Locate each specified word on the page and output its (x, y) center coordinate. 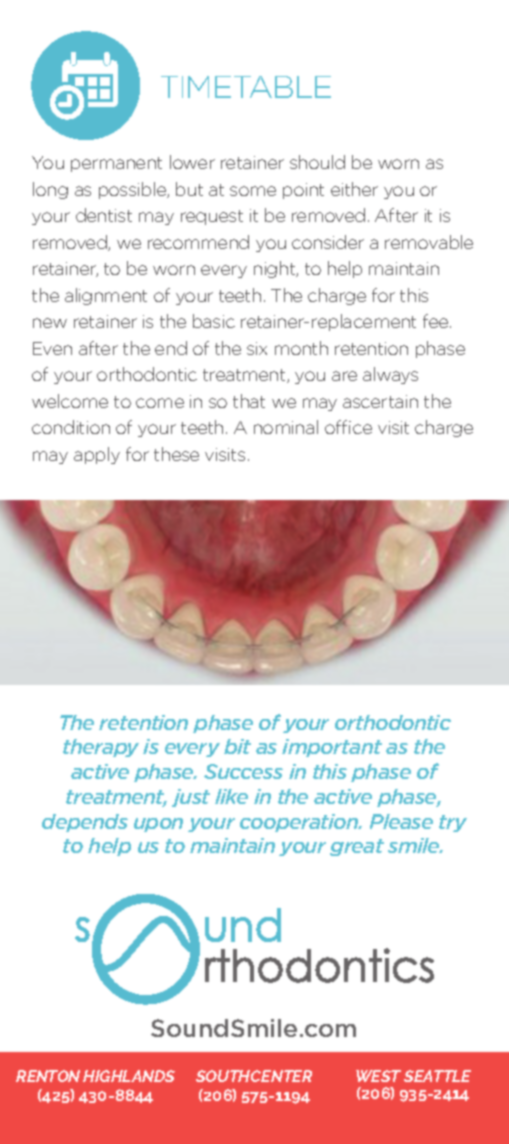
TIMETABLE (246, 87)
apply (97, 455)
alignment (106, 296)
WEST (378, 1076)
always (390, 375)
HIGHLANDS (129, 1076)
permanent (116, 164)
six (257, 348)
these (176, 454)
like (231, 796)
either (354, 189)
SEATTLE (437, 1076)
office (348, 427)
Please (401, 821)
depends (85, 823)
